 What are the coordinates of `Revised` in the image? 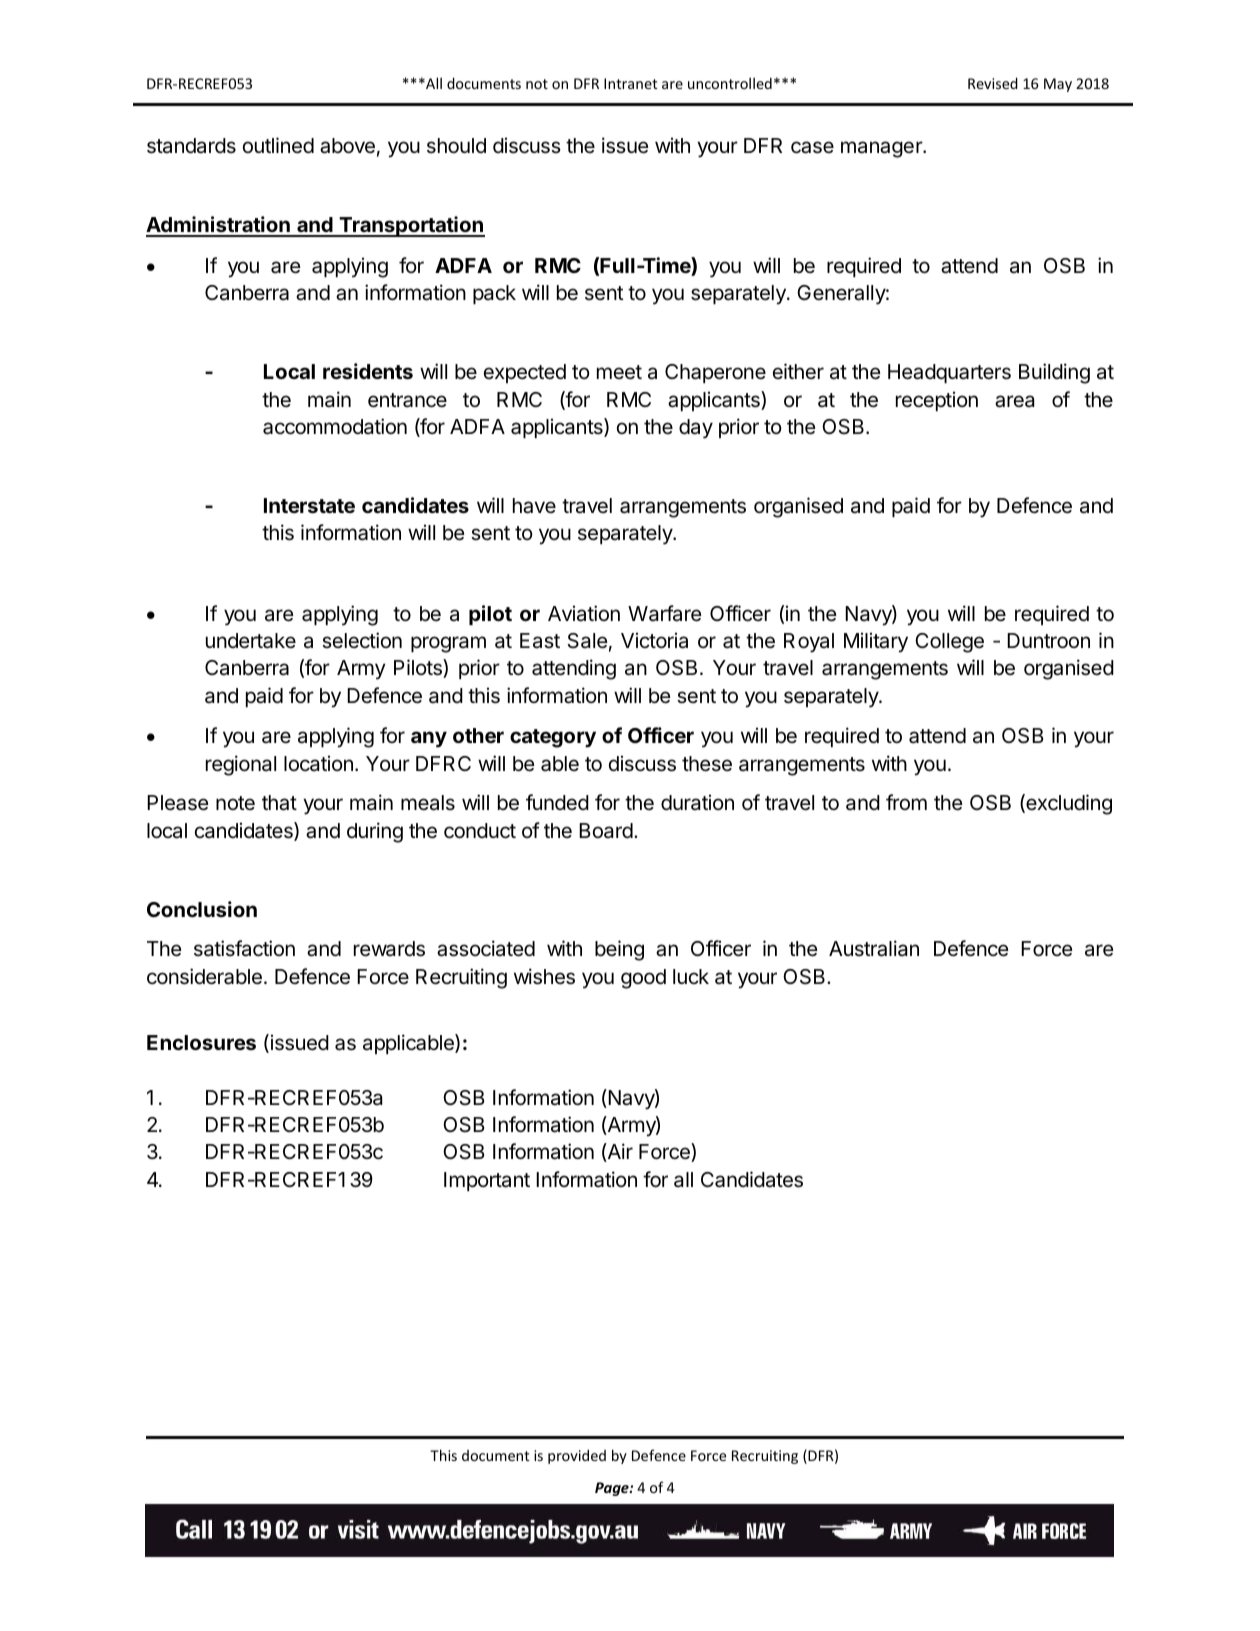 It's located at (993, 83).
